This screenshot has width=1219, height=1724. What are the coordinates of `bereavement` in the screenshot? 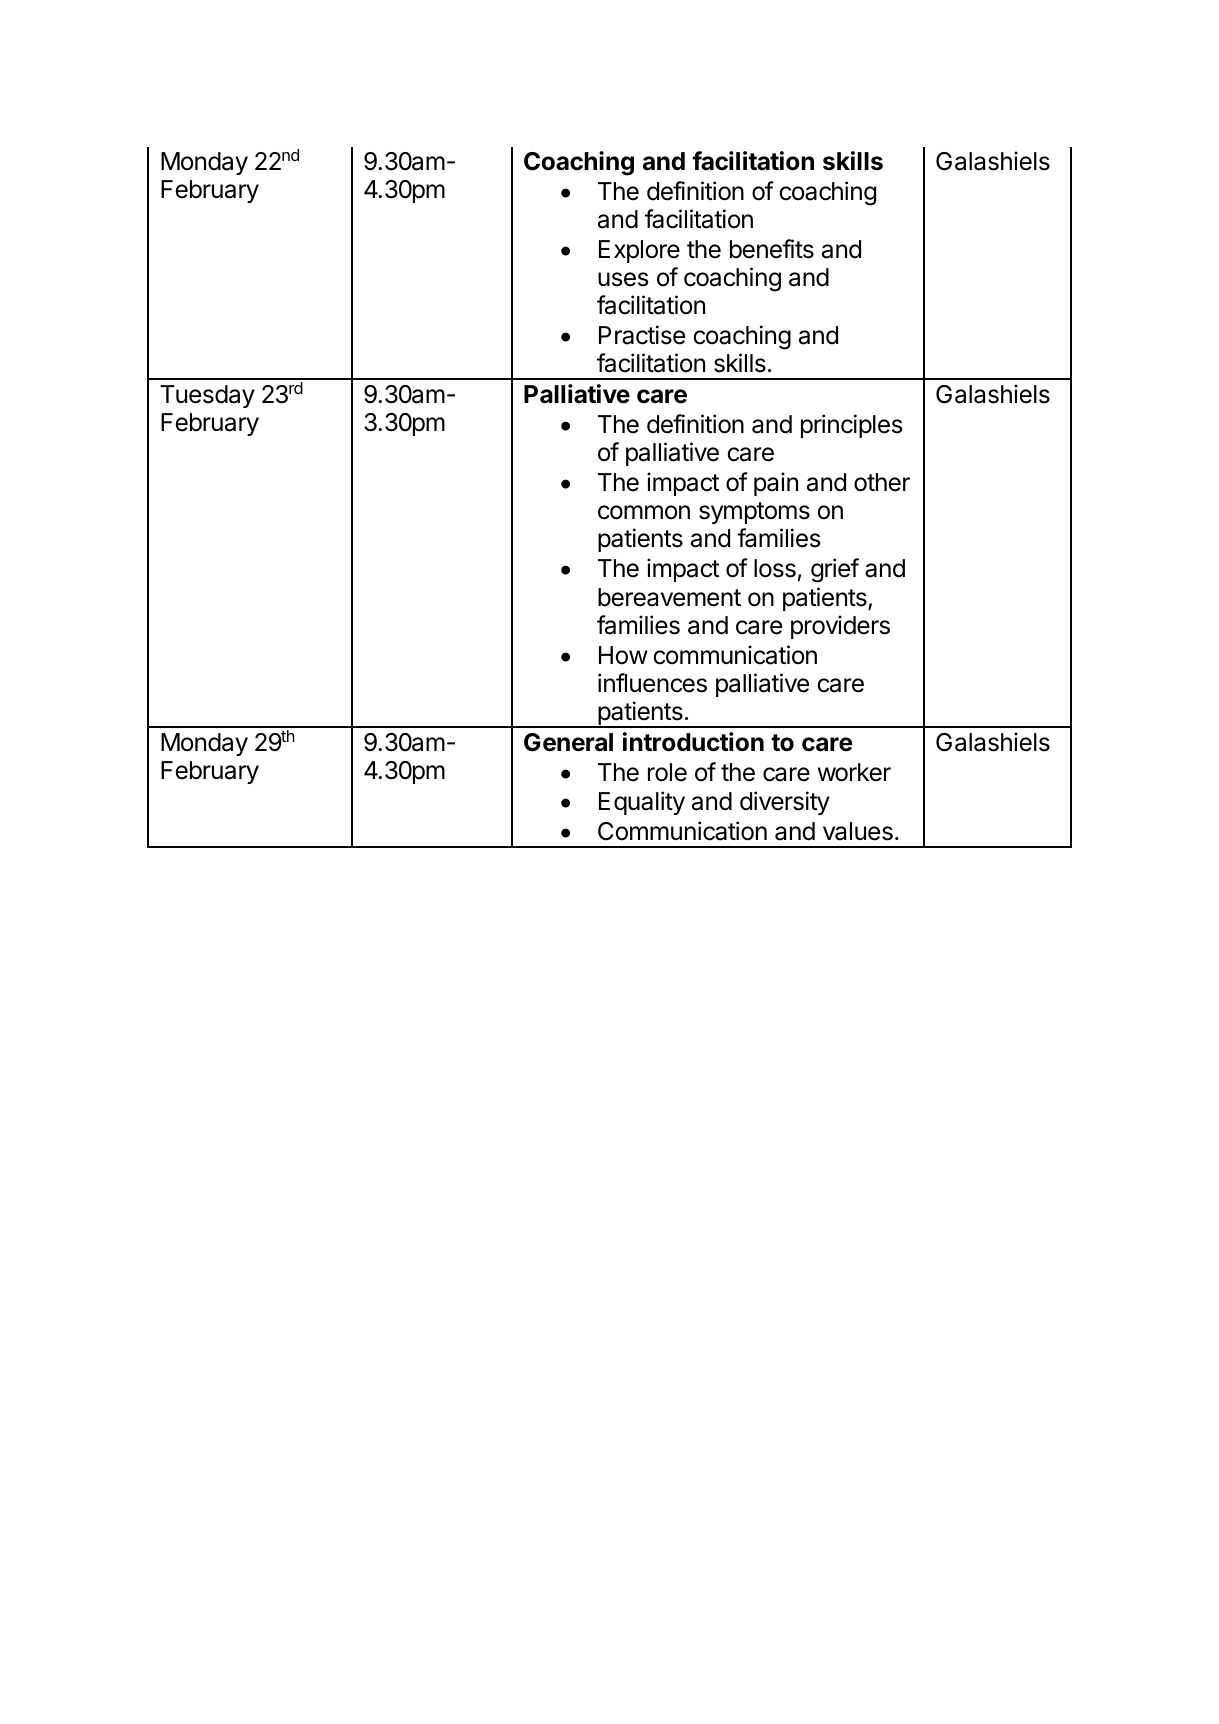 It's located at (669, 597).
